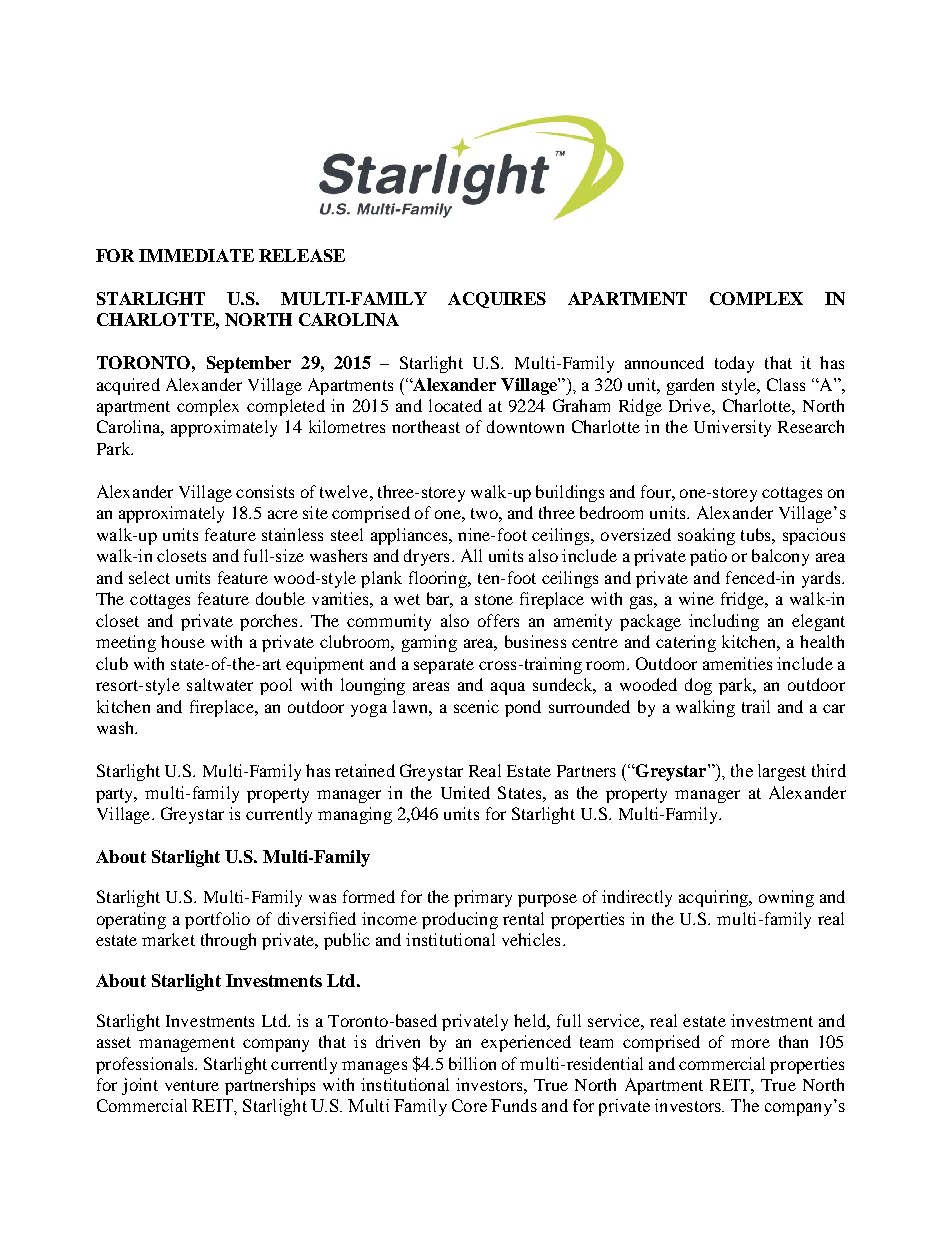 The image size is (952, 1233). I want to click on consists, so click(265, 491).
